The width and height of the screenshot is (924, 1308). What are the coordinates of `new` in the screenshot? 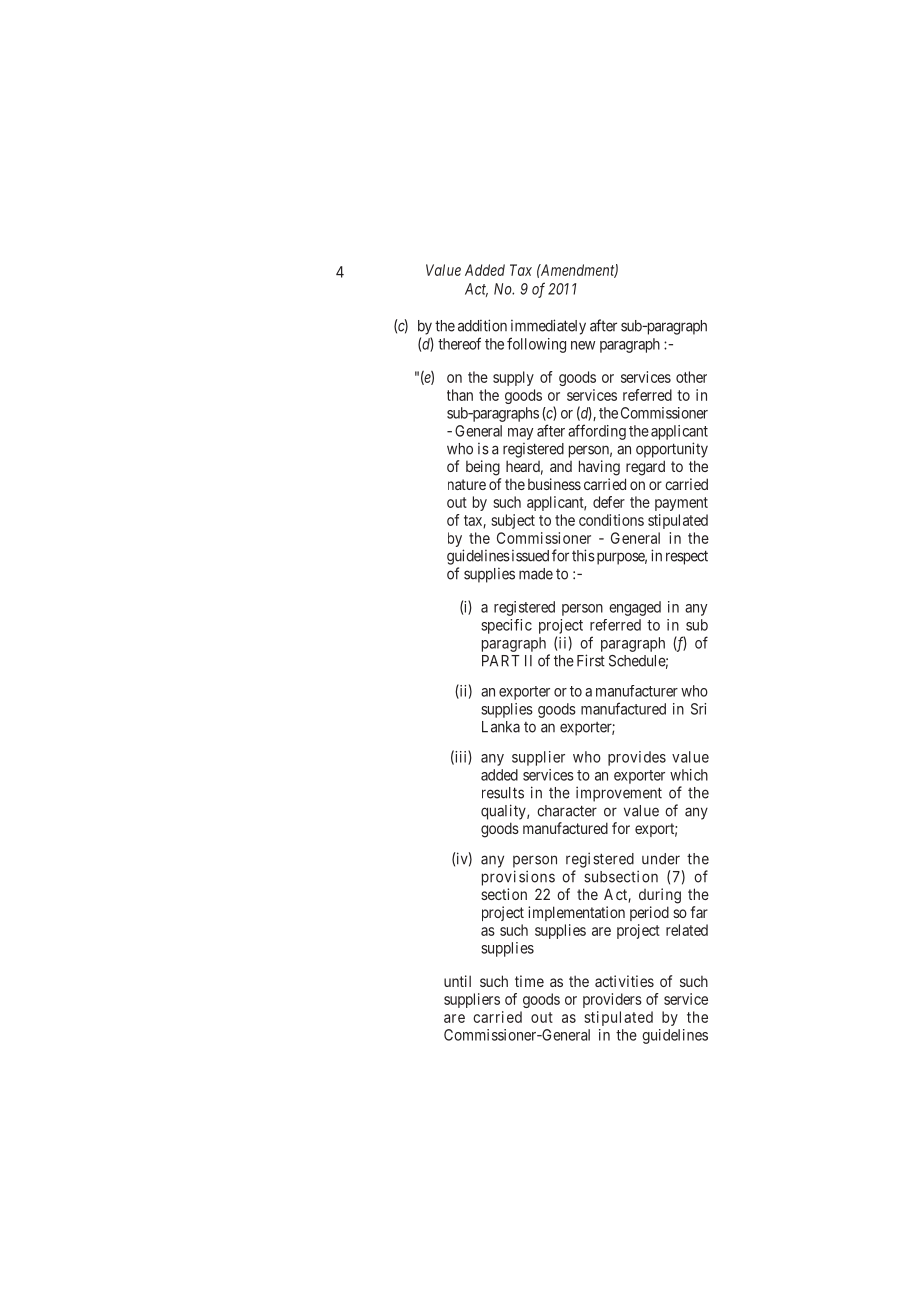 It's located at (583, 345).
